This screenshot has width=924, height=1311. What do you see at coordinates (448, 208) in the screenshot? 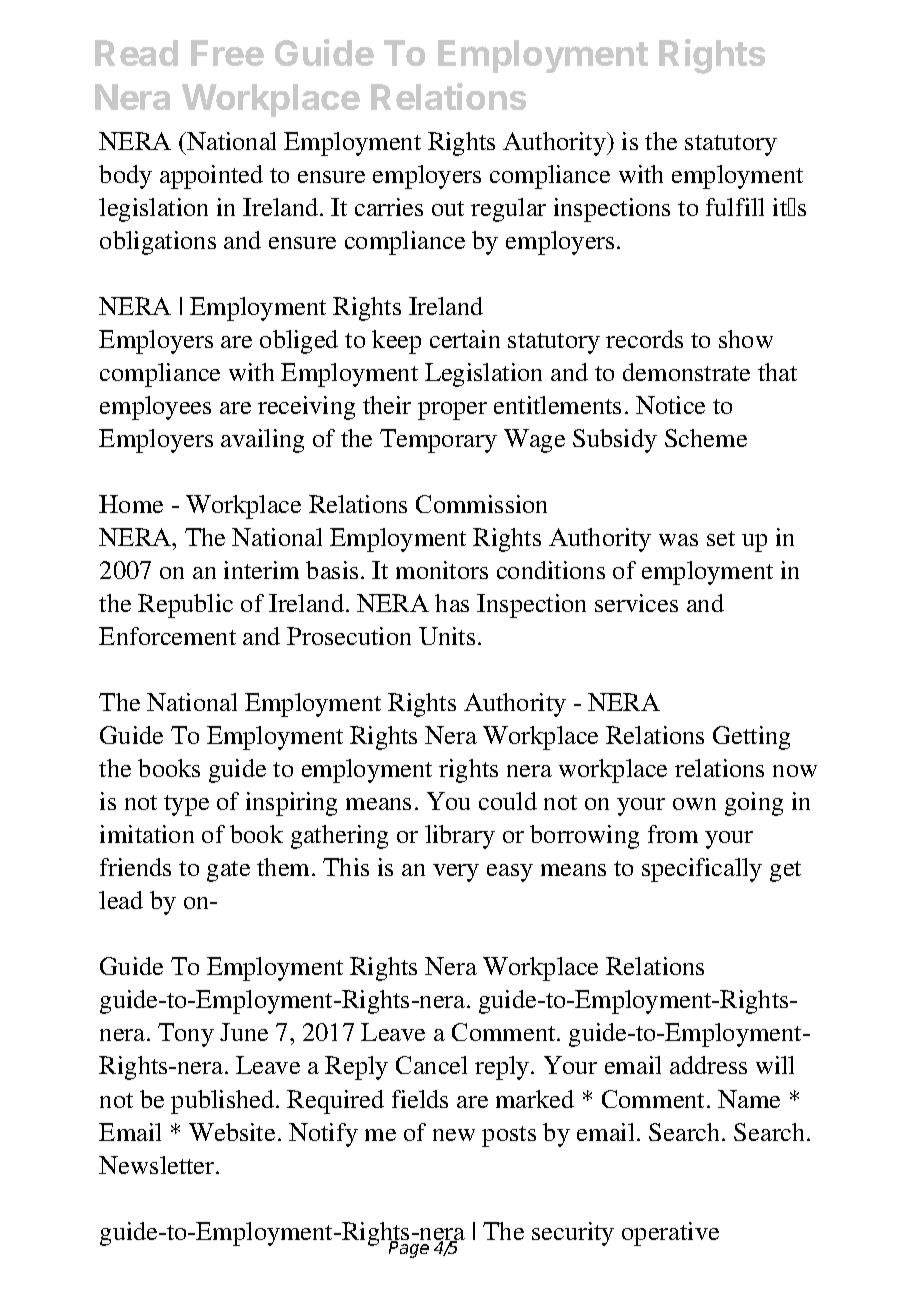
I see `out` at bounding box center [448, 208].
